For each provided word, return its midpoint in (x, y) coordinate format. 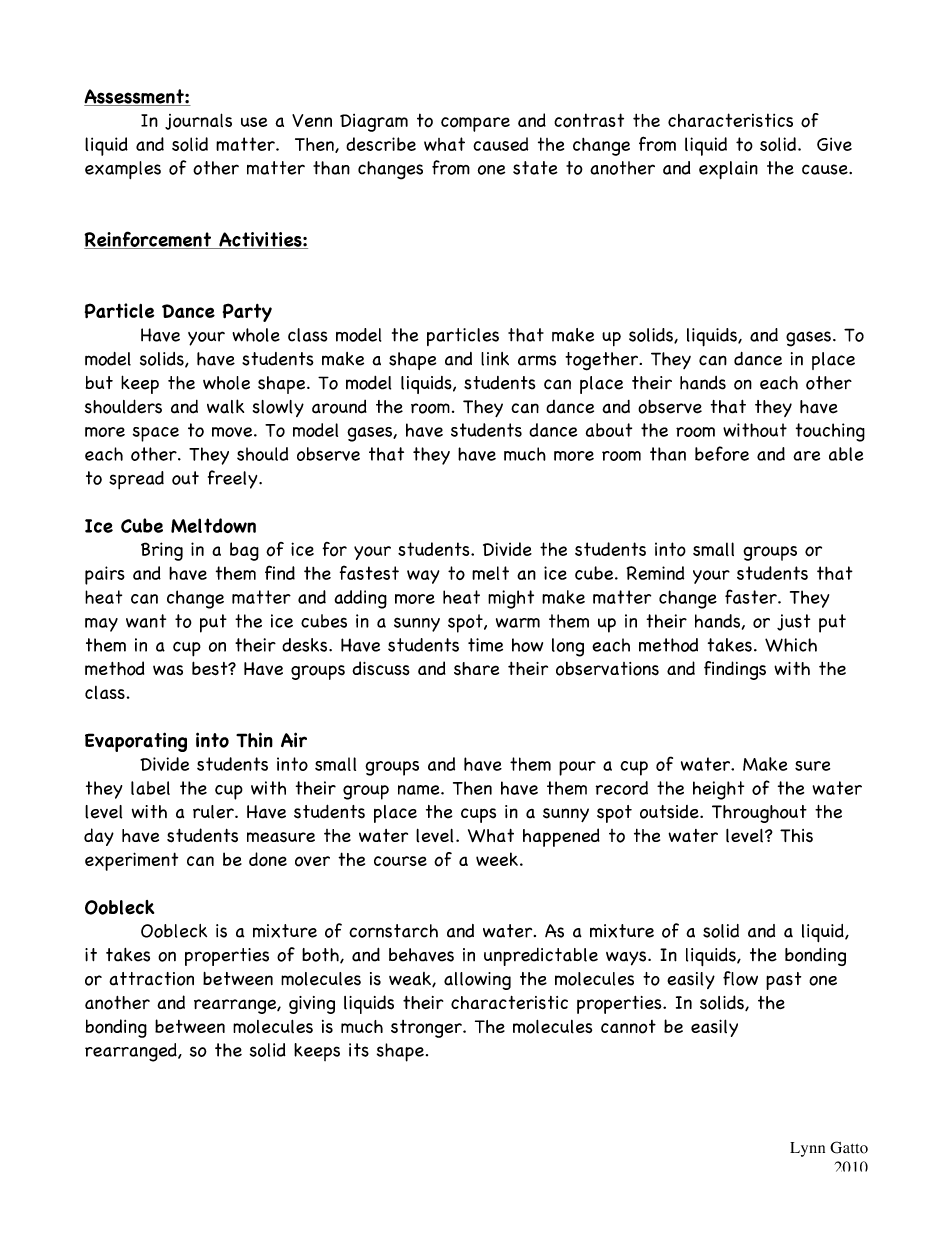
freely (234, 479)
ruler (214, 812)
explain (728, 170)
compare (475, 124)
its (359, 1050)
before (722, 453)
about (609, 430)
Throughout (759, 814)
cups (478, 815)
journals (198, 121)
